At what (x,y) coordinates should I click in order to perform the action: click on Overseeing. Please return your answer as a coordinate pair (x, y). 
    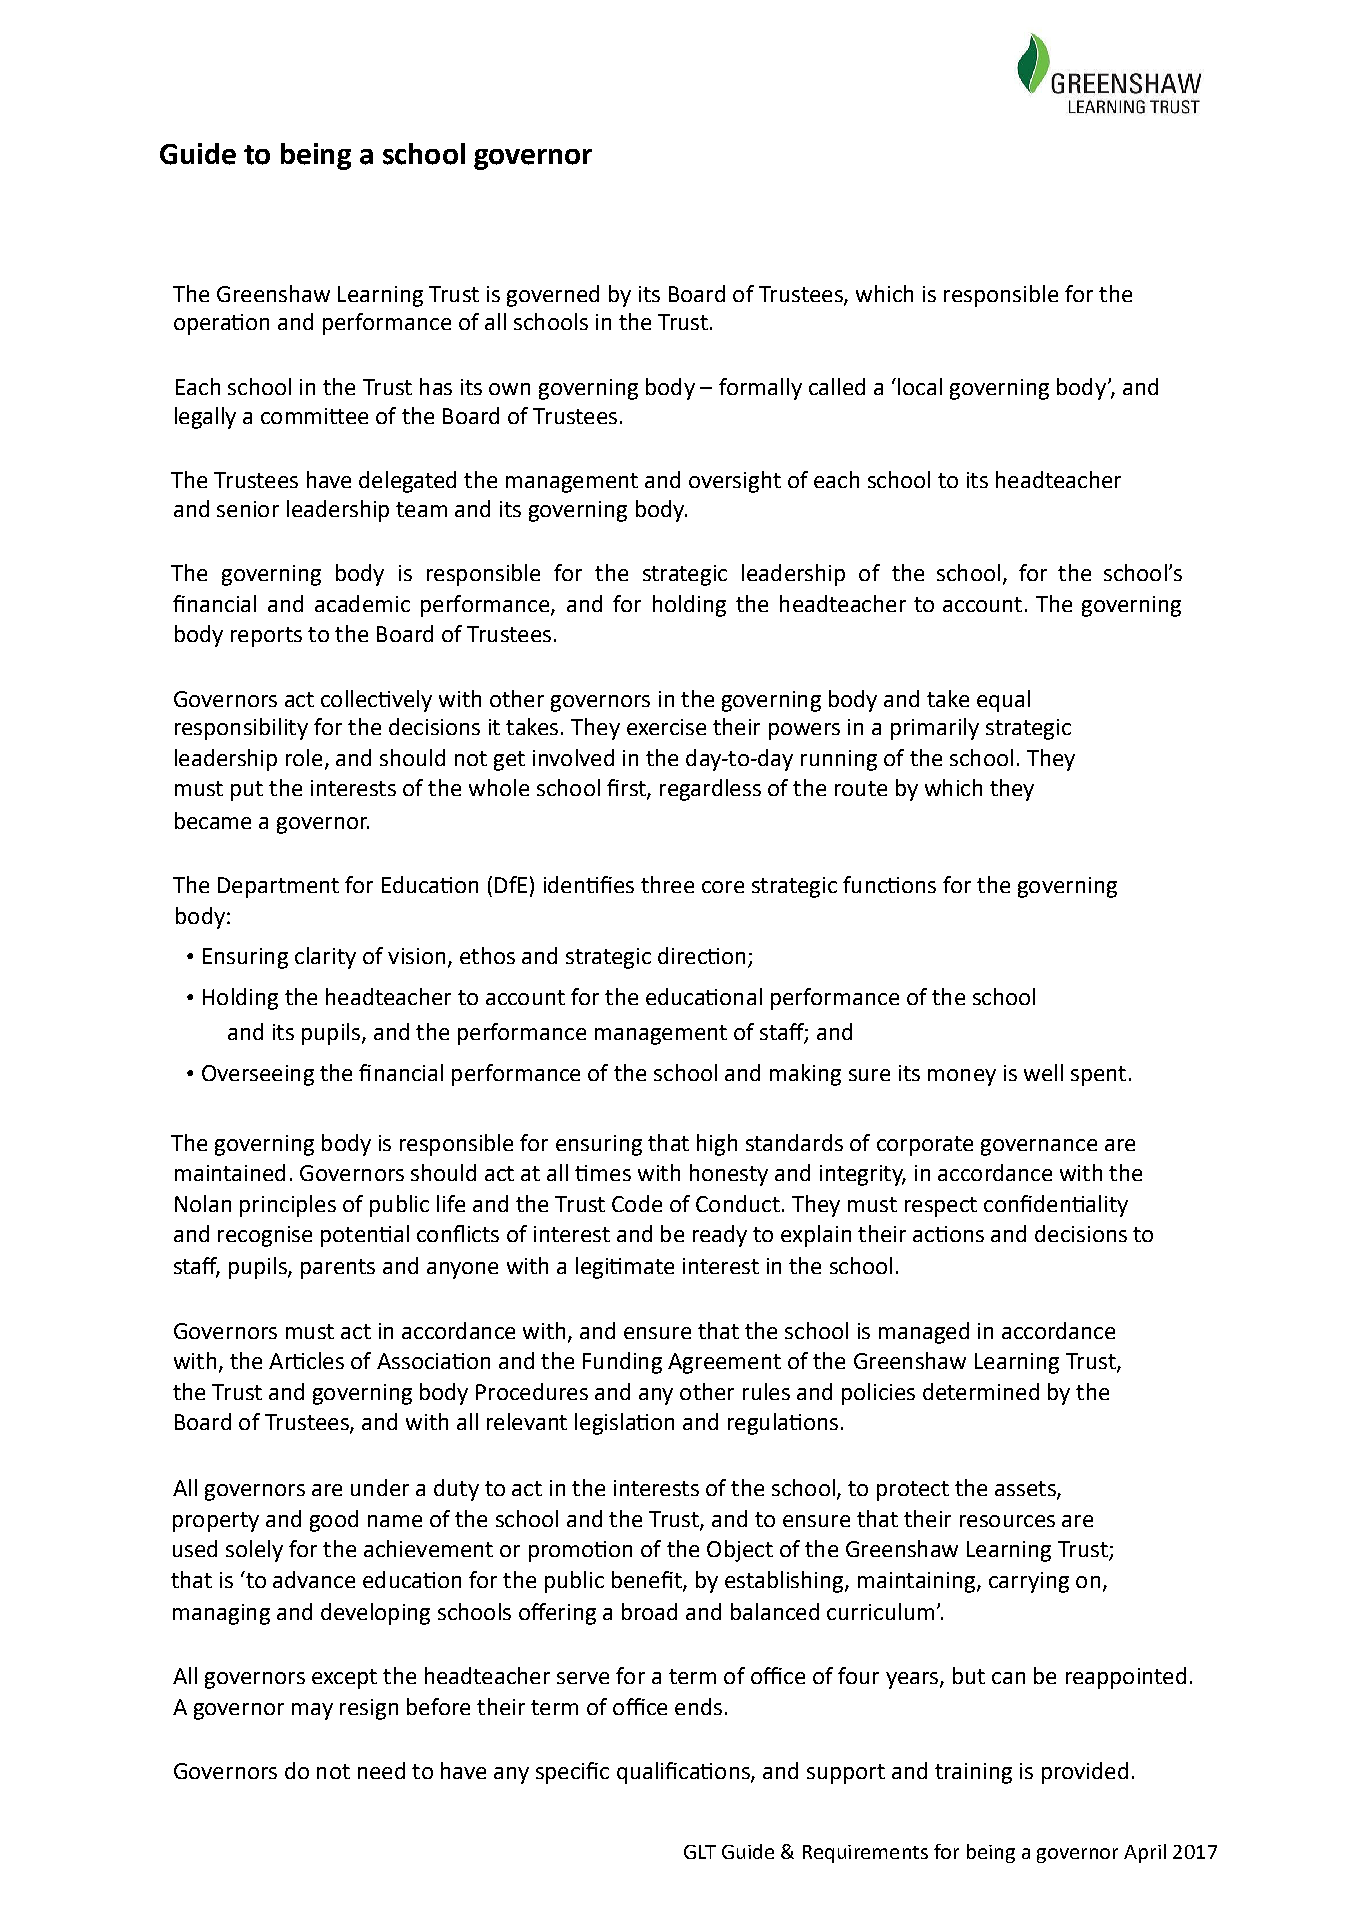
    Looking at the image, I should click on (258, 1075).
